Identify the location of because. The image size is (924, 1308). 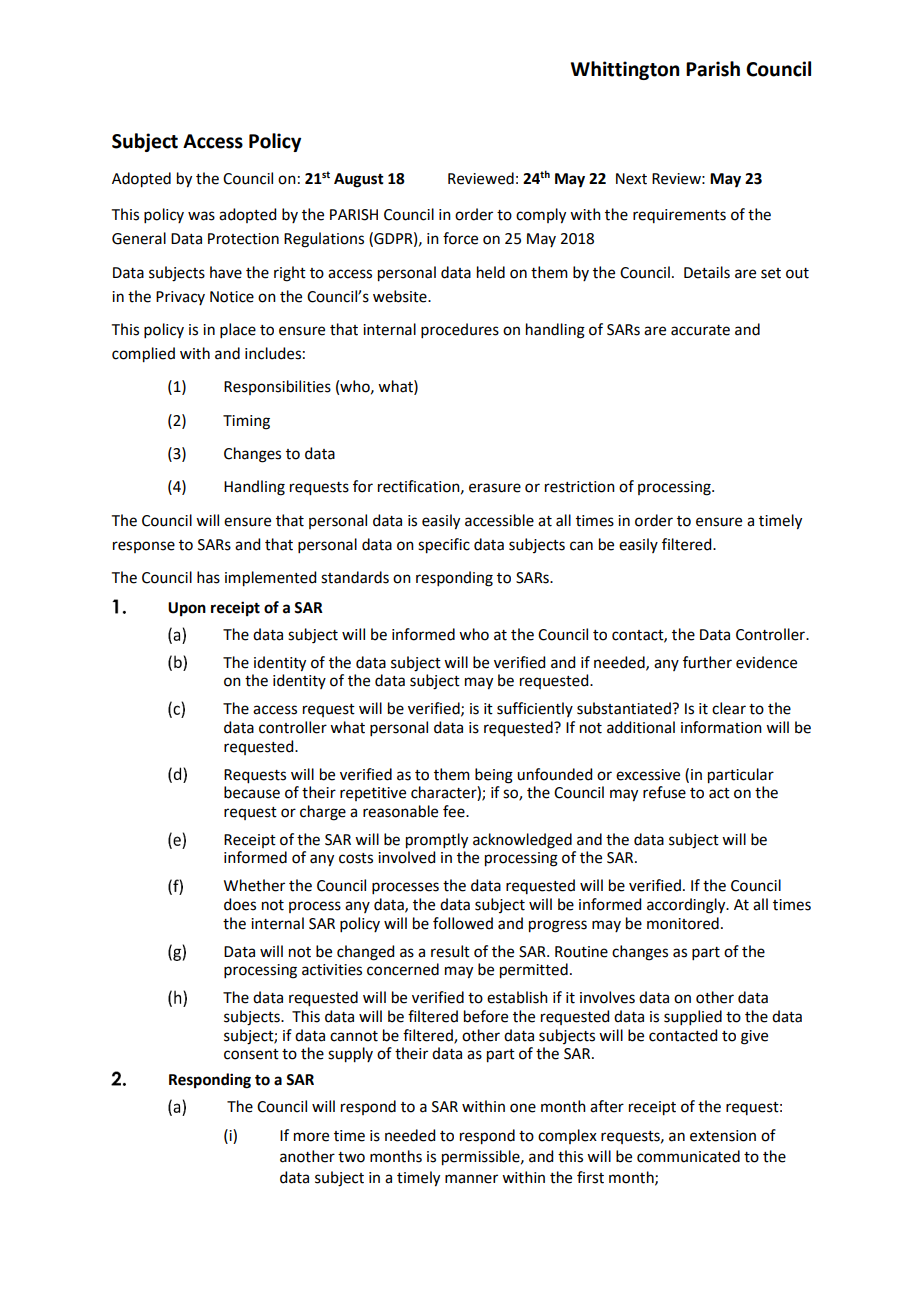
(252, 792).
